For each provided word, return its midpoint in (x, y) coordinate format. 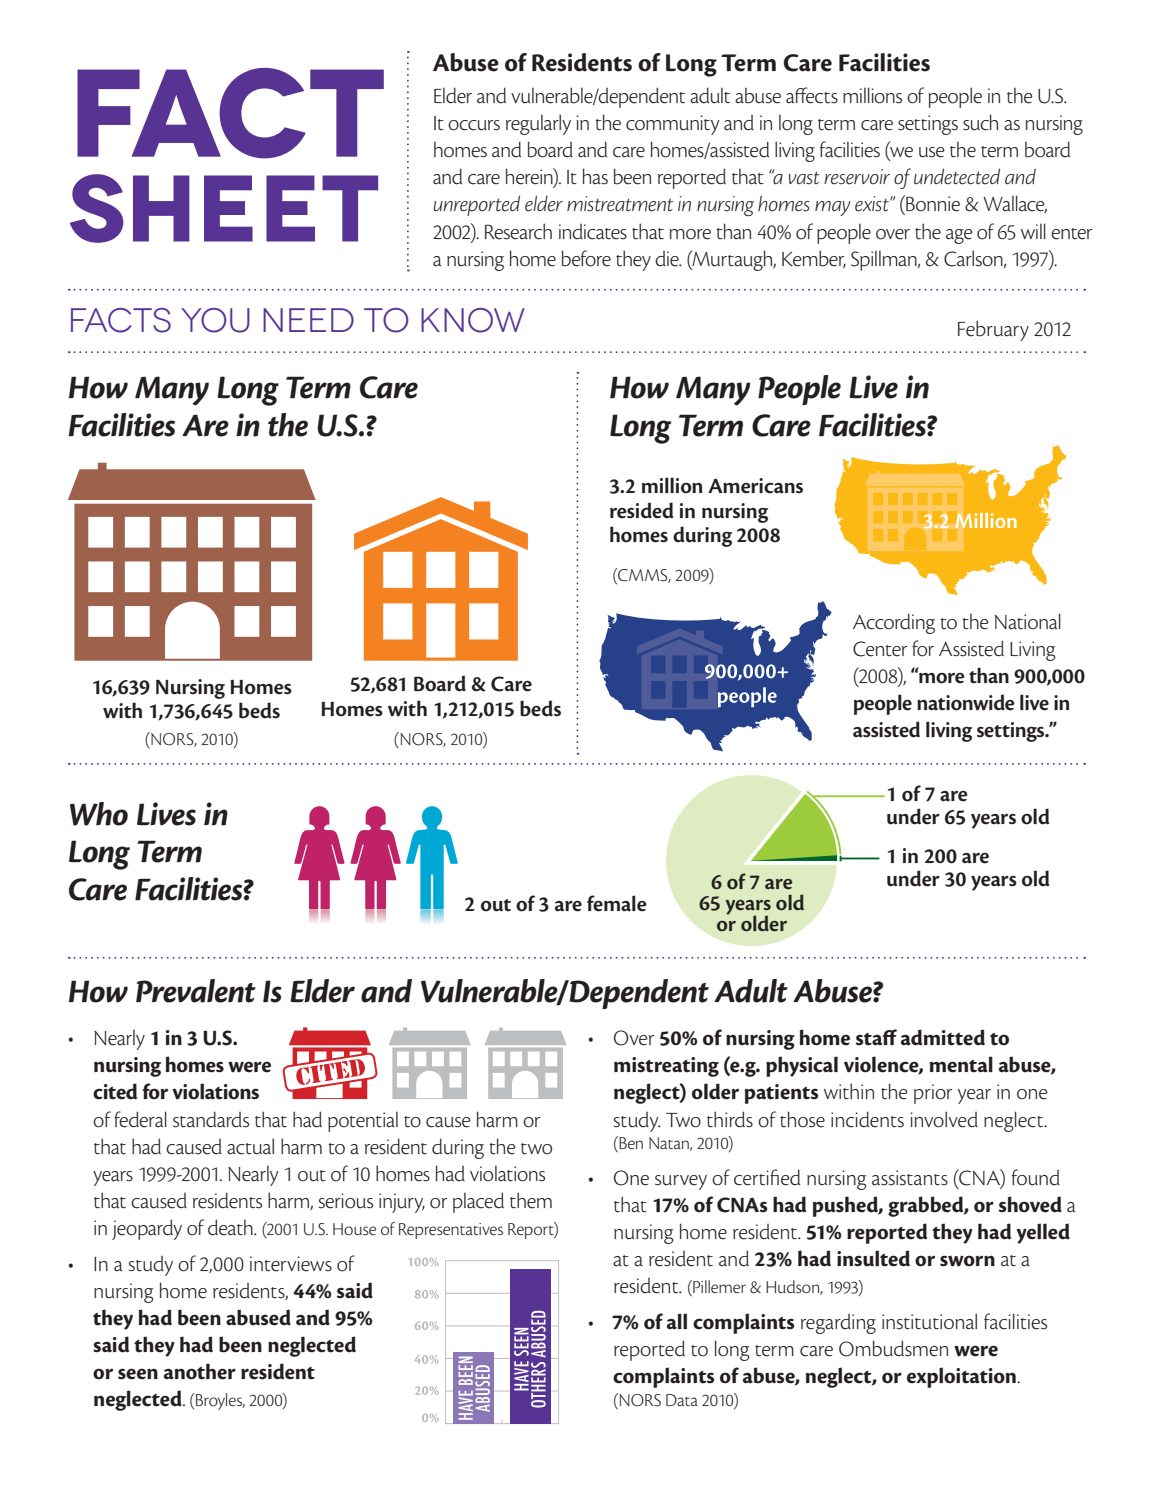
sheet (224, 208)
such (980, 122)
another (200, 1371)
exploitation (962, 1377)
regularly (538, 124)
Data (682, 1400)
